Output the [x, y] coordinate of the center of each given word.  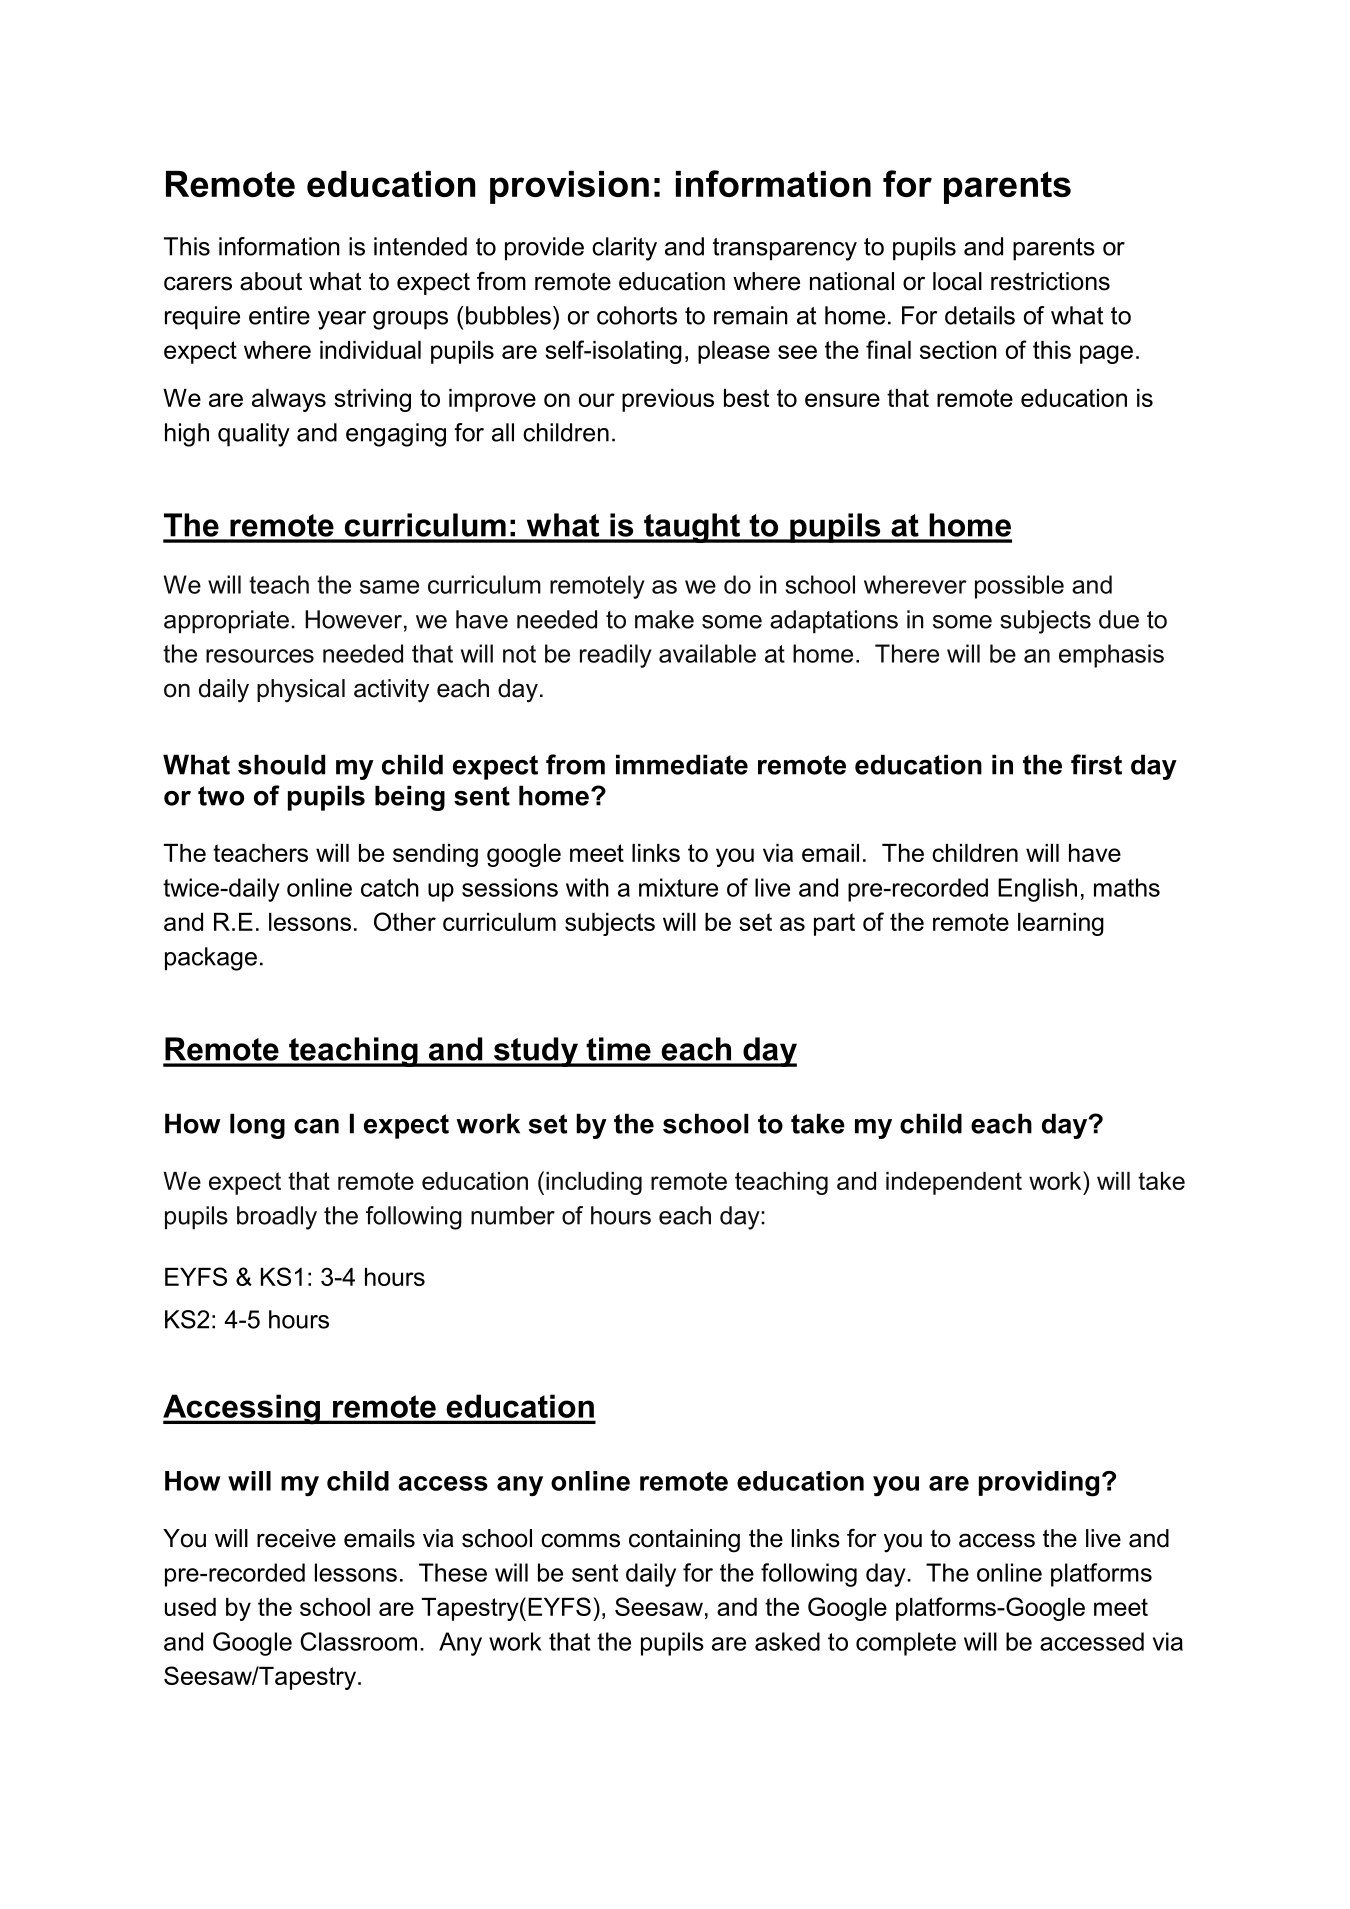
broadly [277, 1218]
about [271, 281]
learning [1061, 924]
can [316, 1126]
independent [954, 1183]
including [594, 1183]
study [535, 1052]
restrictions [1050, 281]
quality [254, 435]
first [1096, 764]
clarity [624, 249]
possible [1019, 587]
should [281, 764]
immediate [682, 764]
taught [692, 528]
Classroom [358, 1641]
